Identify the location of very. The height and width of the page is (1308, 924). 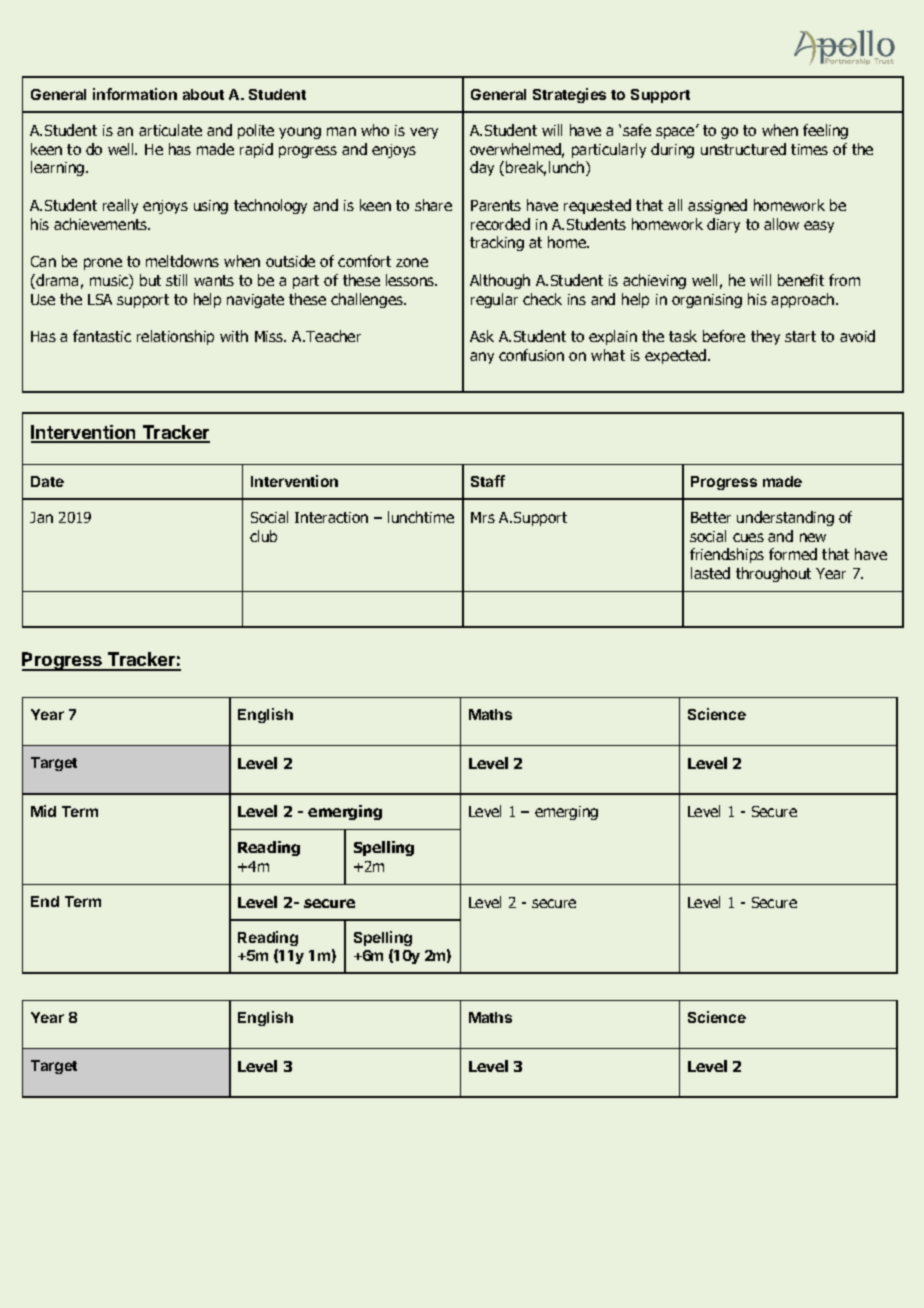
(424, 133).
